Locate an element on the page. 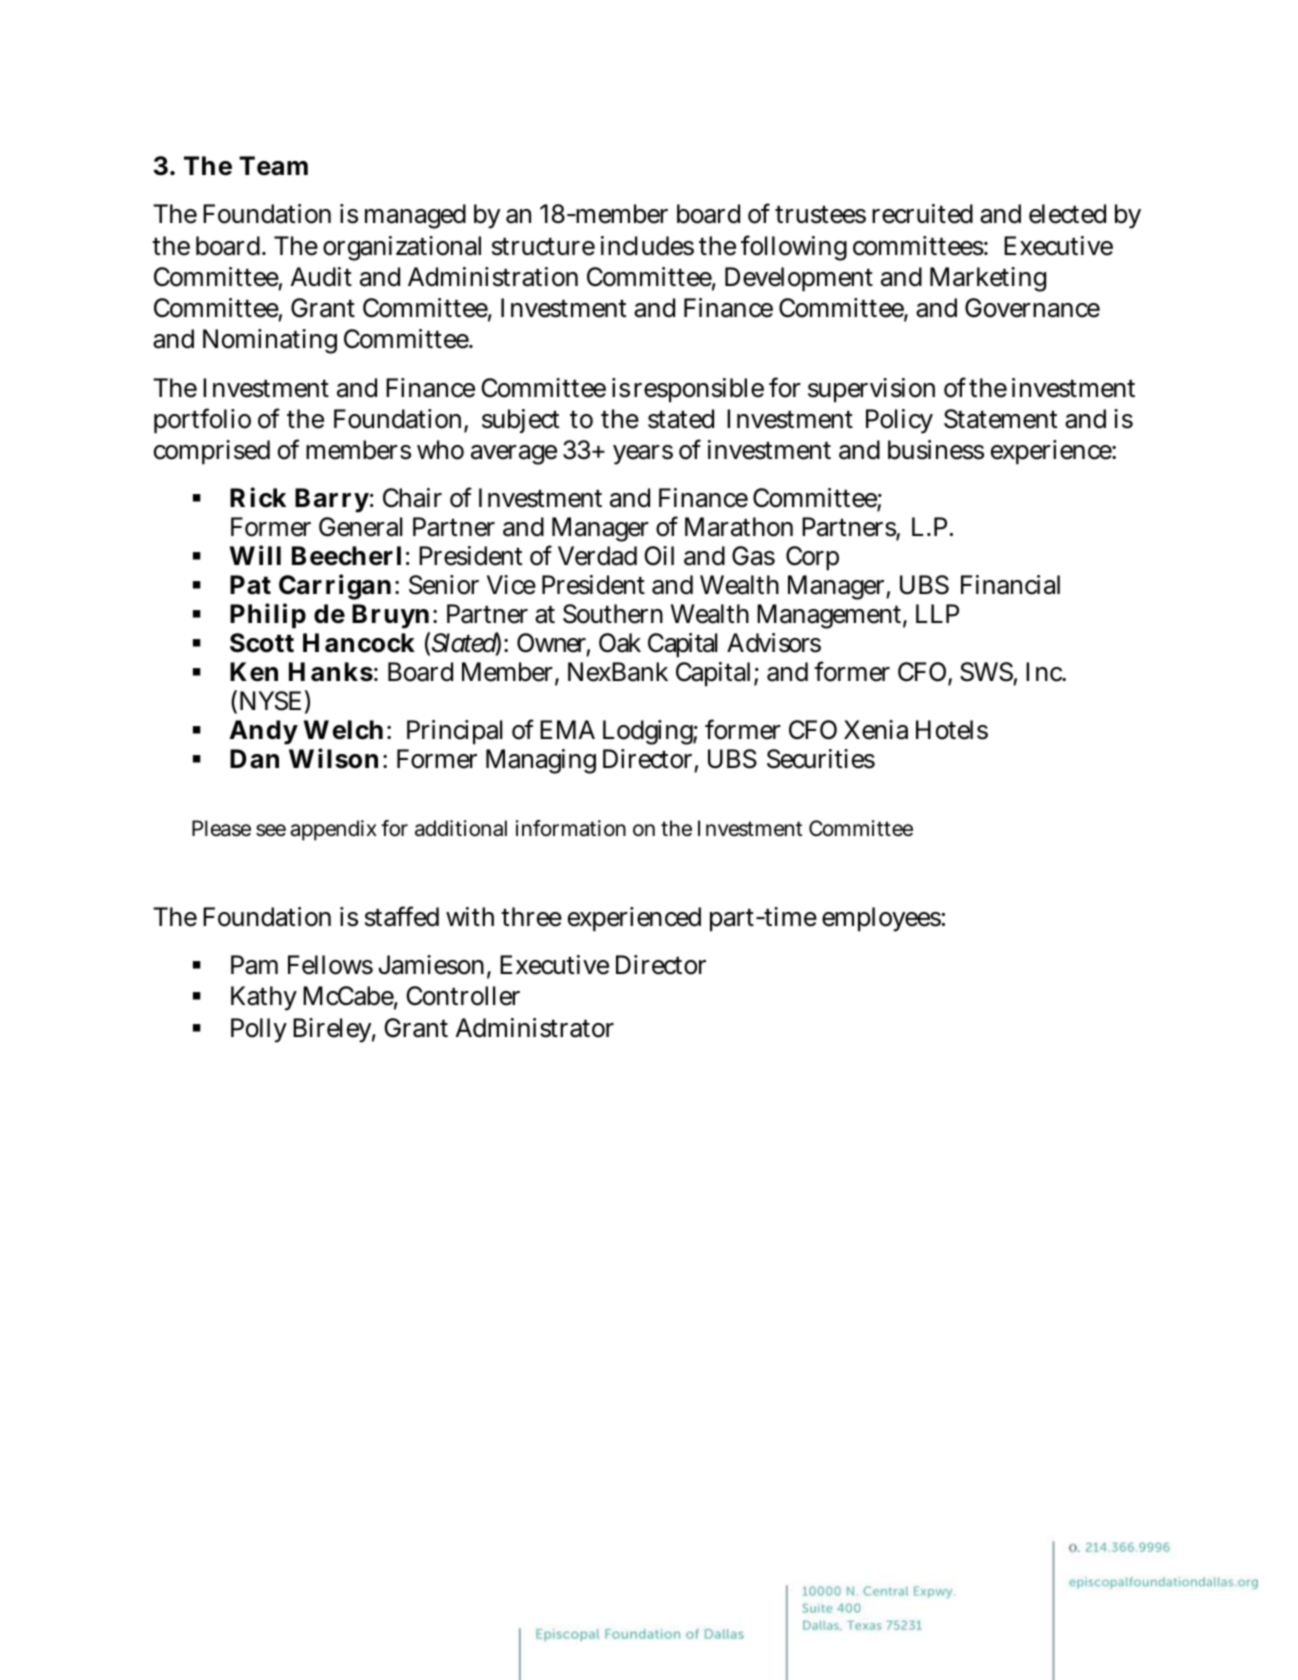 The width and height of the document is (1298, 1680). Team is located at coordinates (273, 166).
